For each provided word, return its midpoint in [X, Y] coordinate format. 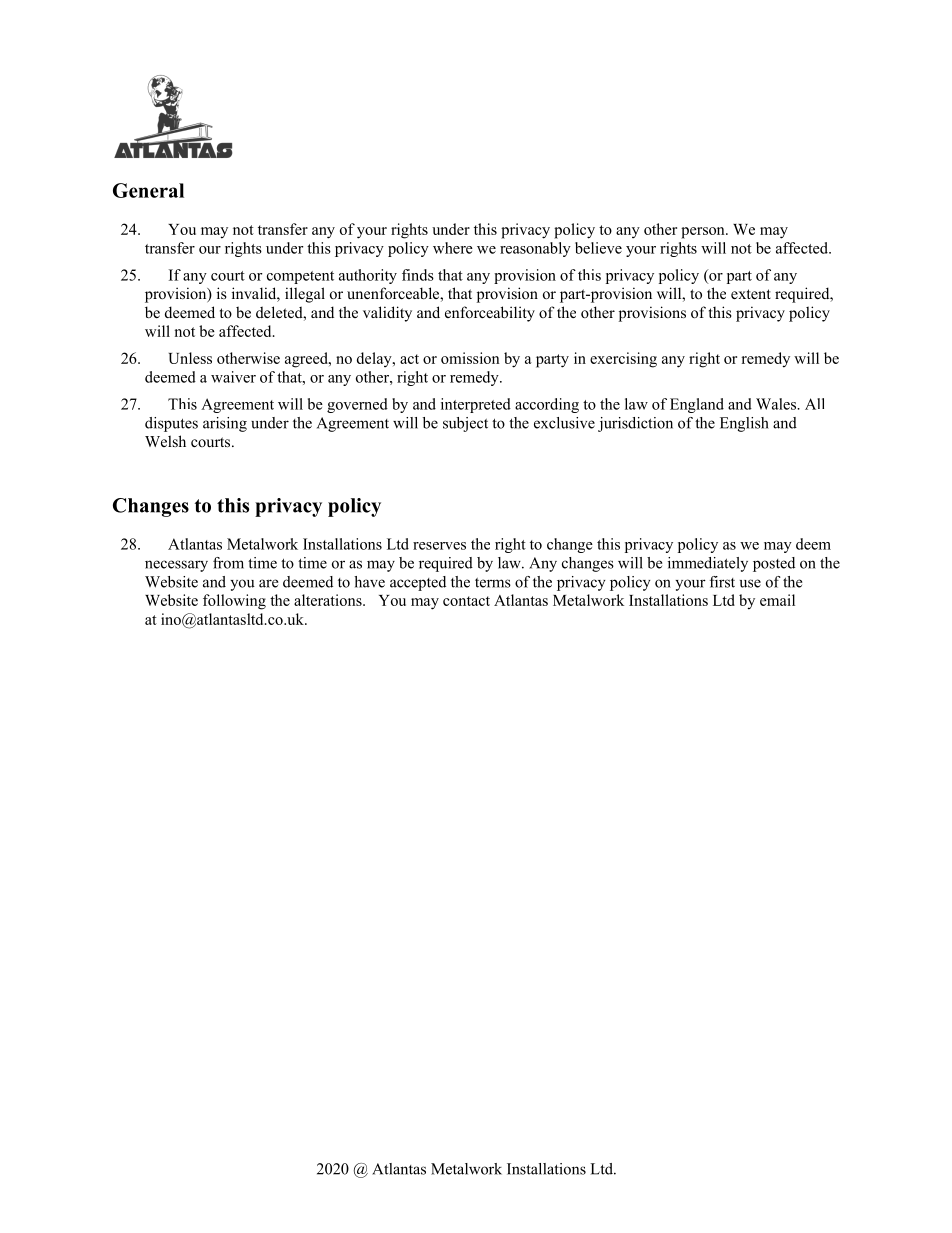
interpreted [476, 405]
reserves [439, 546]
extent [751, 294]
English [744, 424]
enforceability [490, 314]
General [148, 190]
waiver [233, 377]
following [234, 602]
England [697, 405]
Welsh [165, 441]
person [704, 233]
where [453, 248]
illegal [305, 295]
